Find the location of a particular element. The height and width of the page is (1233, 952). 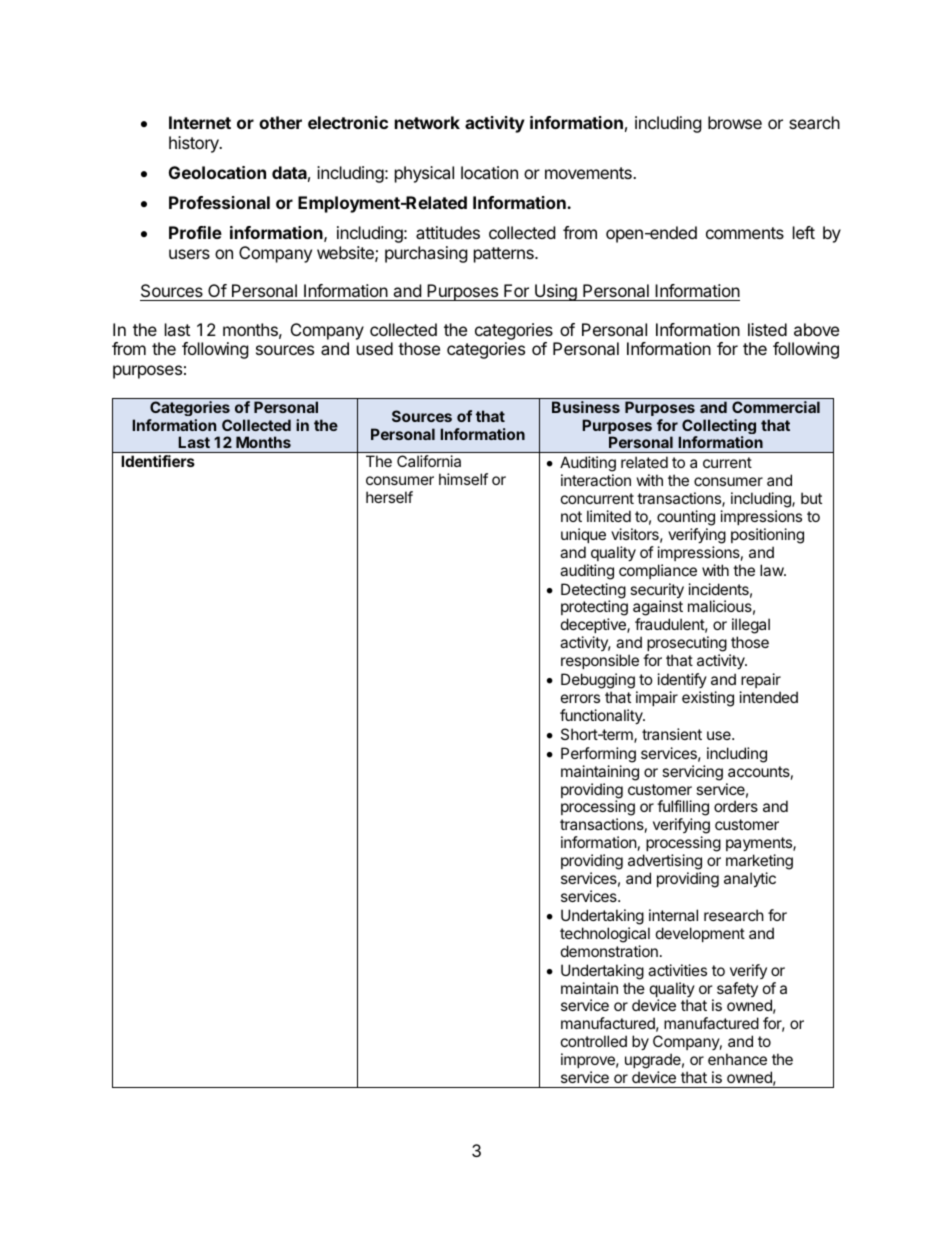

himself is located at coordinates (463, 479).
